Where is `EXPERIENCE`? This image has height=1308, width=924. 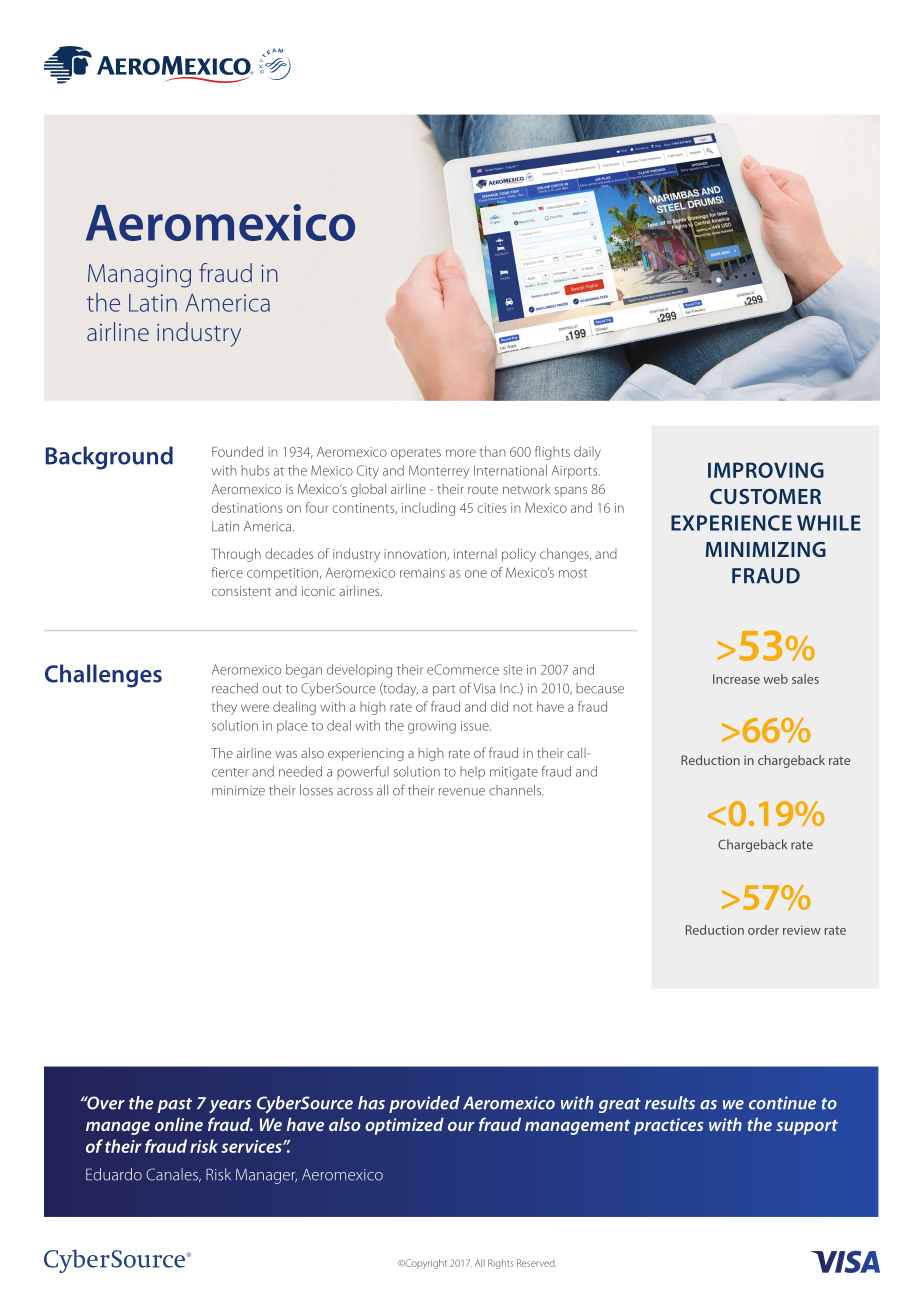
EXPERIENCE is located at coordinates (731, 523).
